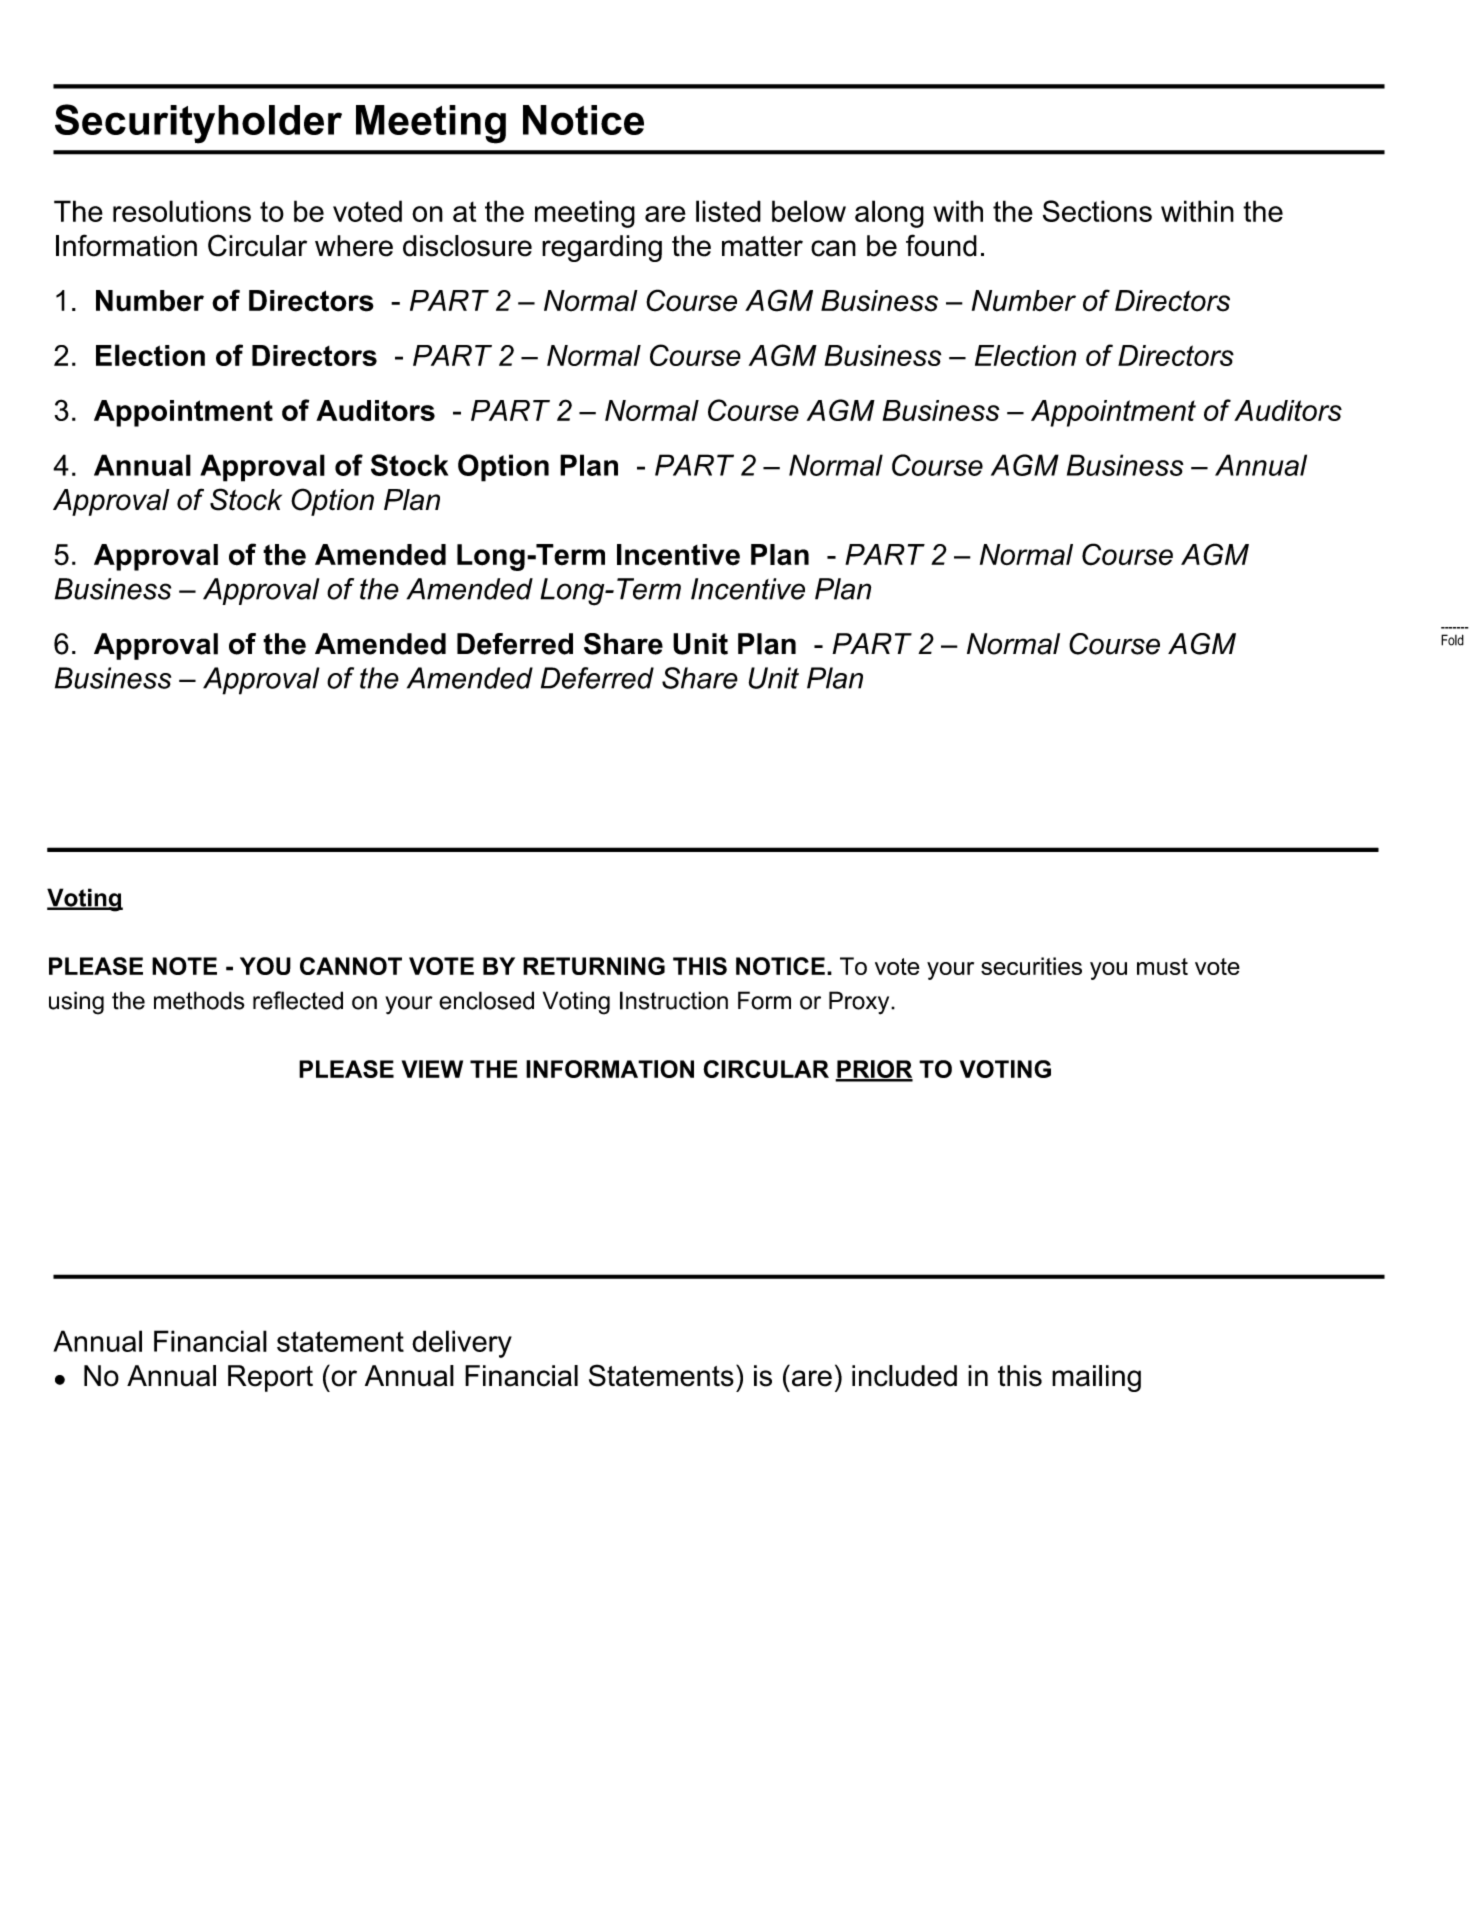 Image resolution: width=1482 pixels, height=1915 pixels. I want to click on Report, so click(270, 1378).
